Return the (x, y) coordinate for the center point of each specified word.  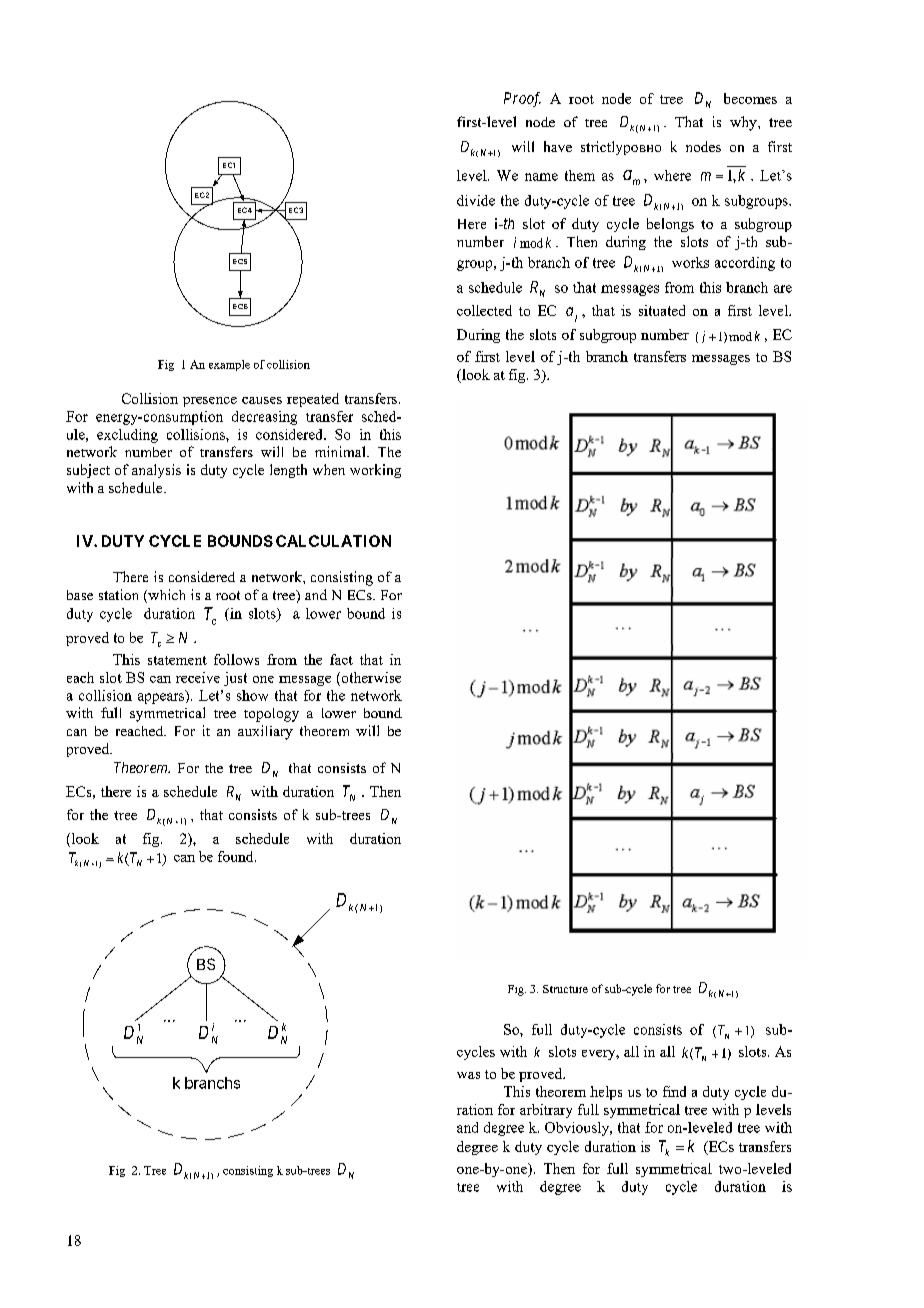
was (468, 1075)
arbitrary (546, 1111)
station (118, 594)
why (744, 123)
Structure (565, 989)
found (237, 856)
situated (662, 310)
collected (484, 310)
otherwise (370, 677)
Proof (522, 99)
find (674, 1091)
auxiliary (265, 732)
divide (476, 200)
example (229, 365)
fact (341, 659)
